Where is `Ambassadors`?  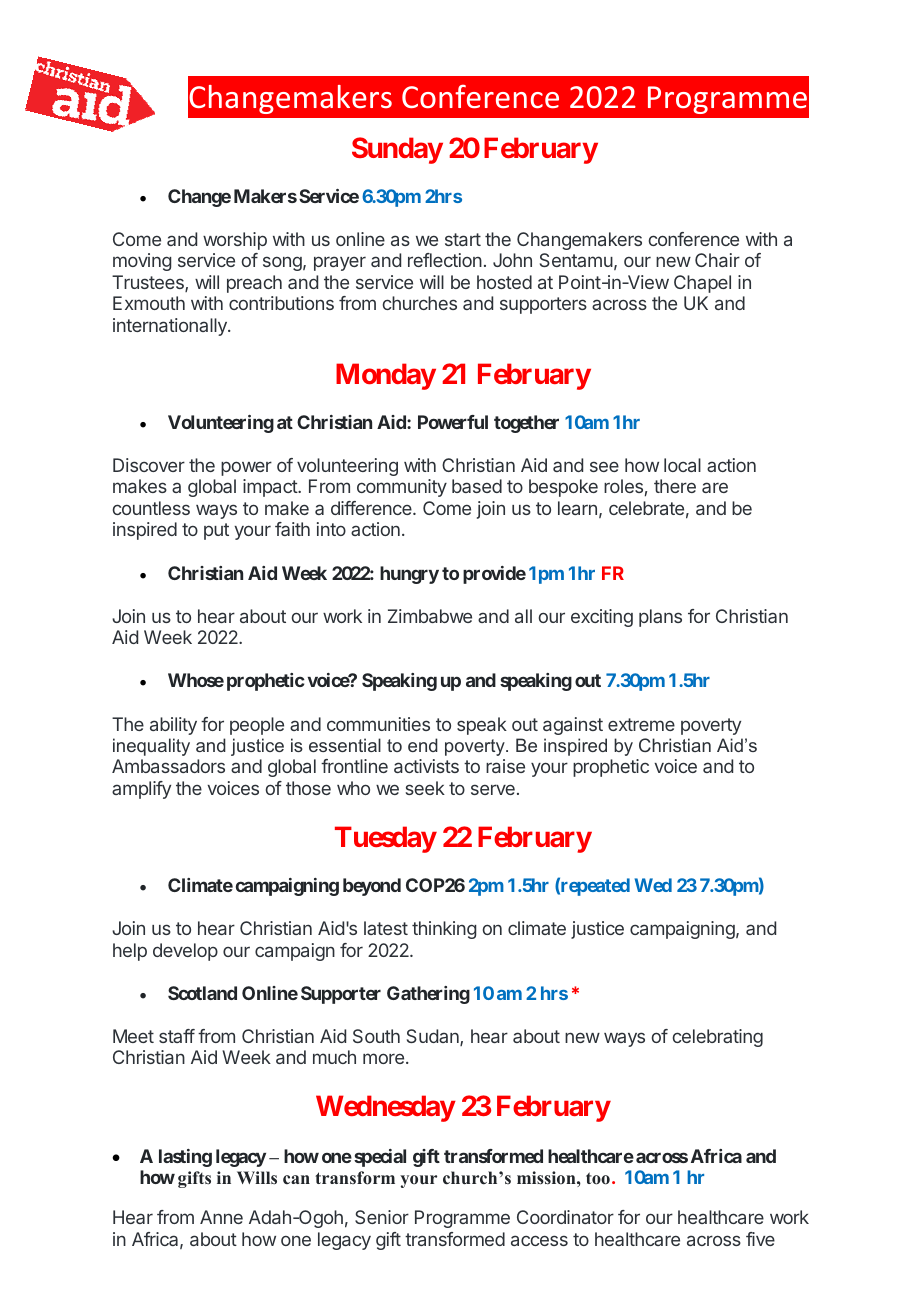 Ambassadors is located at coordinates (168, 766).
